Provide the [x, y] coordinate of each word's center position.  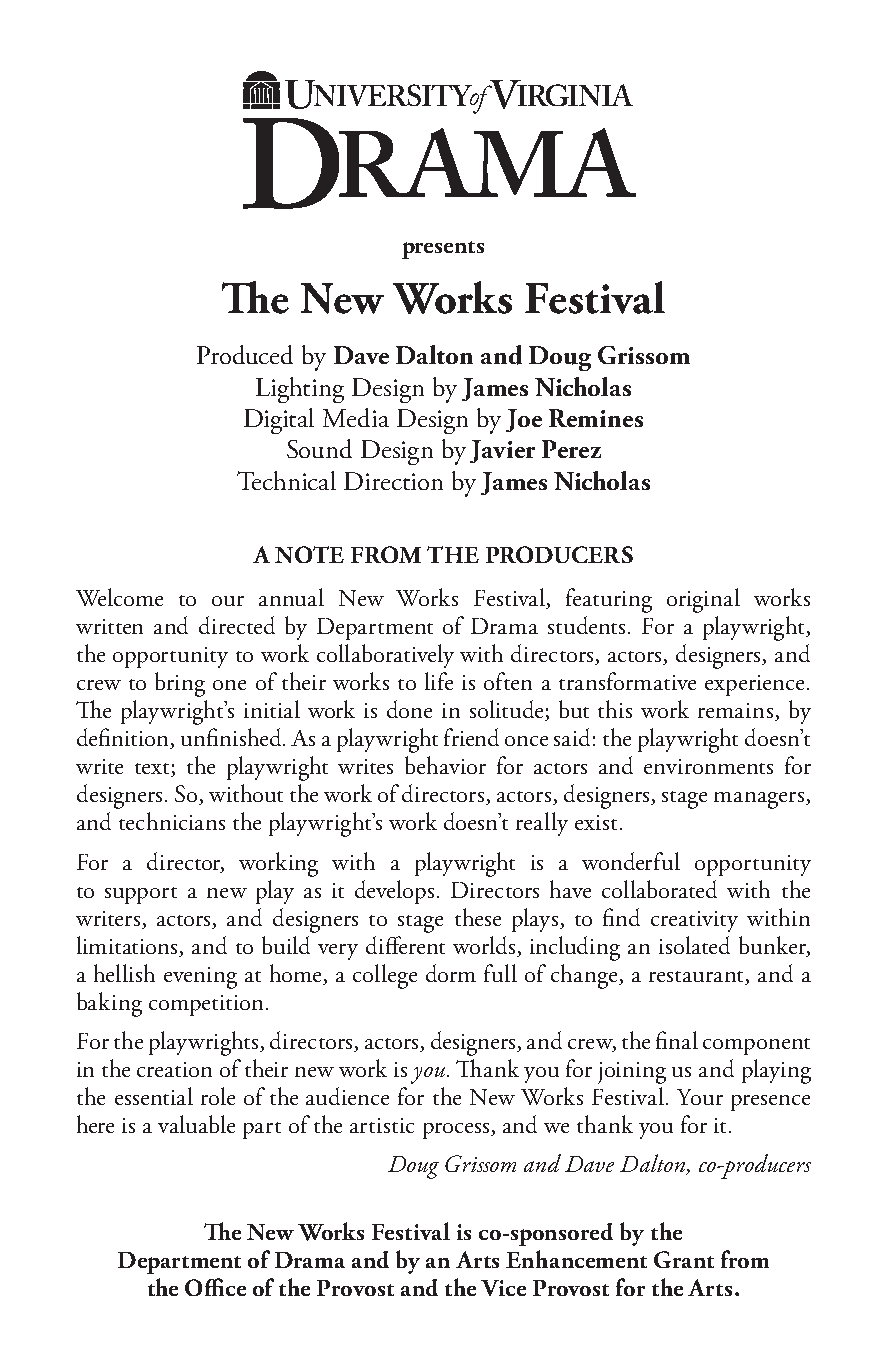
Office [215, 1287]
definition [124, 738]
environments [708, 766]
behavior [445, 765]
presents [443, 250]
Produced [245, 354]
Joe [524, 420]
